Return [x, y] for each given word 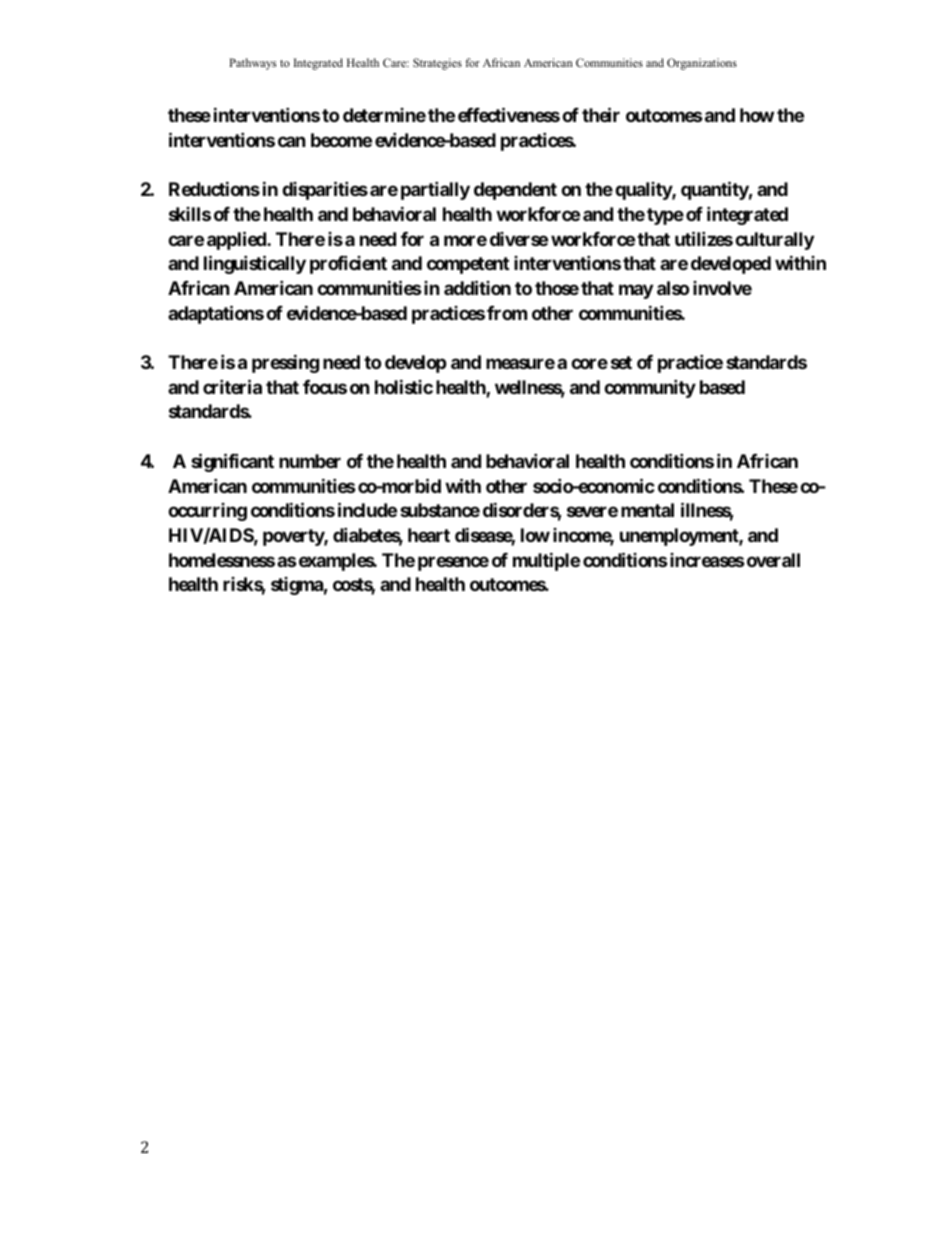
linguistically [255, 264]
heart [429, 535]
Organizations [702, 64]
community [650, 388]
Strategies [437, 64]
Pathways [252, 64]
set [621, 362]
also [673, 288]
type [665, 216]
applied [237, 240]
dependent [515, 191]
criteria [232, 386]
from [507, 313]
